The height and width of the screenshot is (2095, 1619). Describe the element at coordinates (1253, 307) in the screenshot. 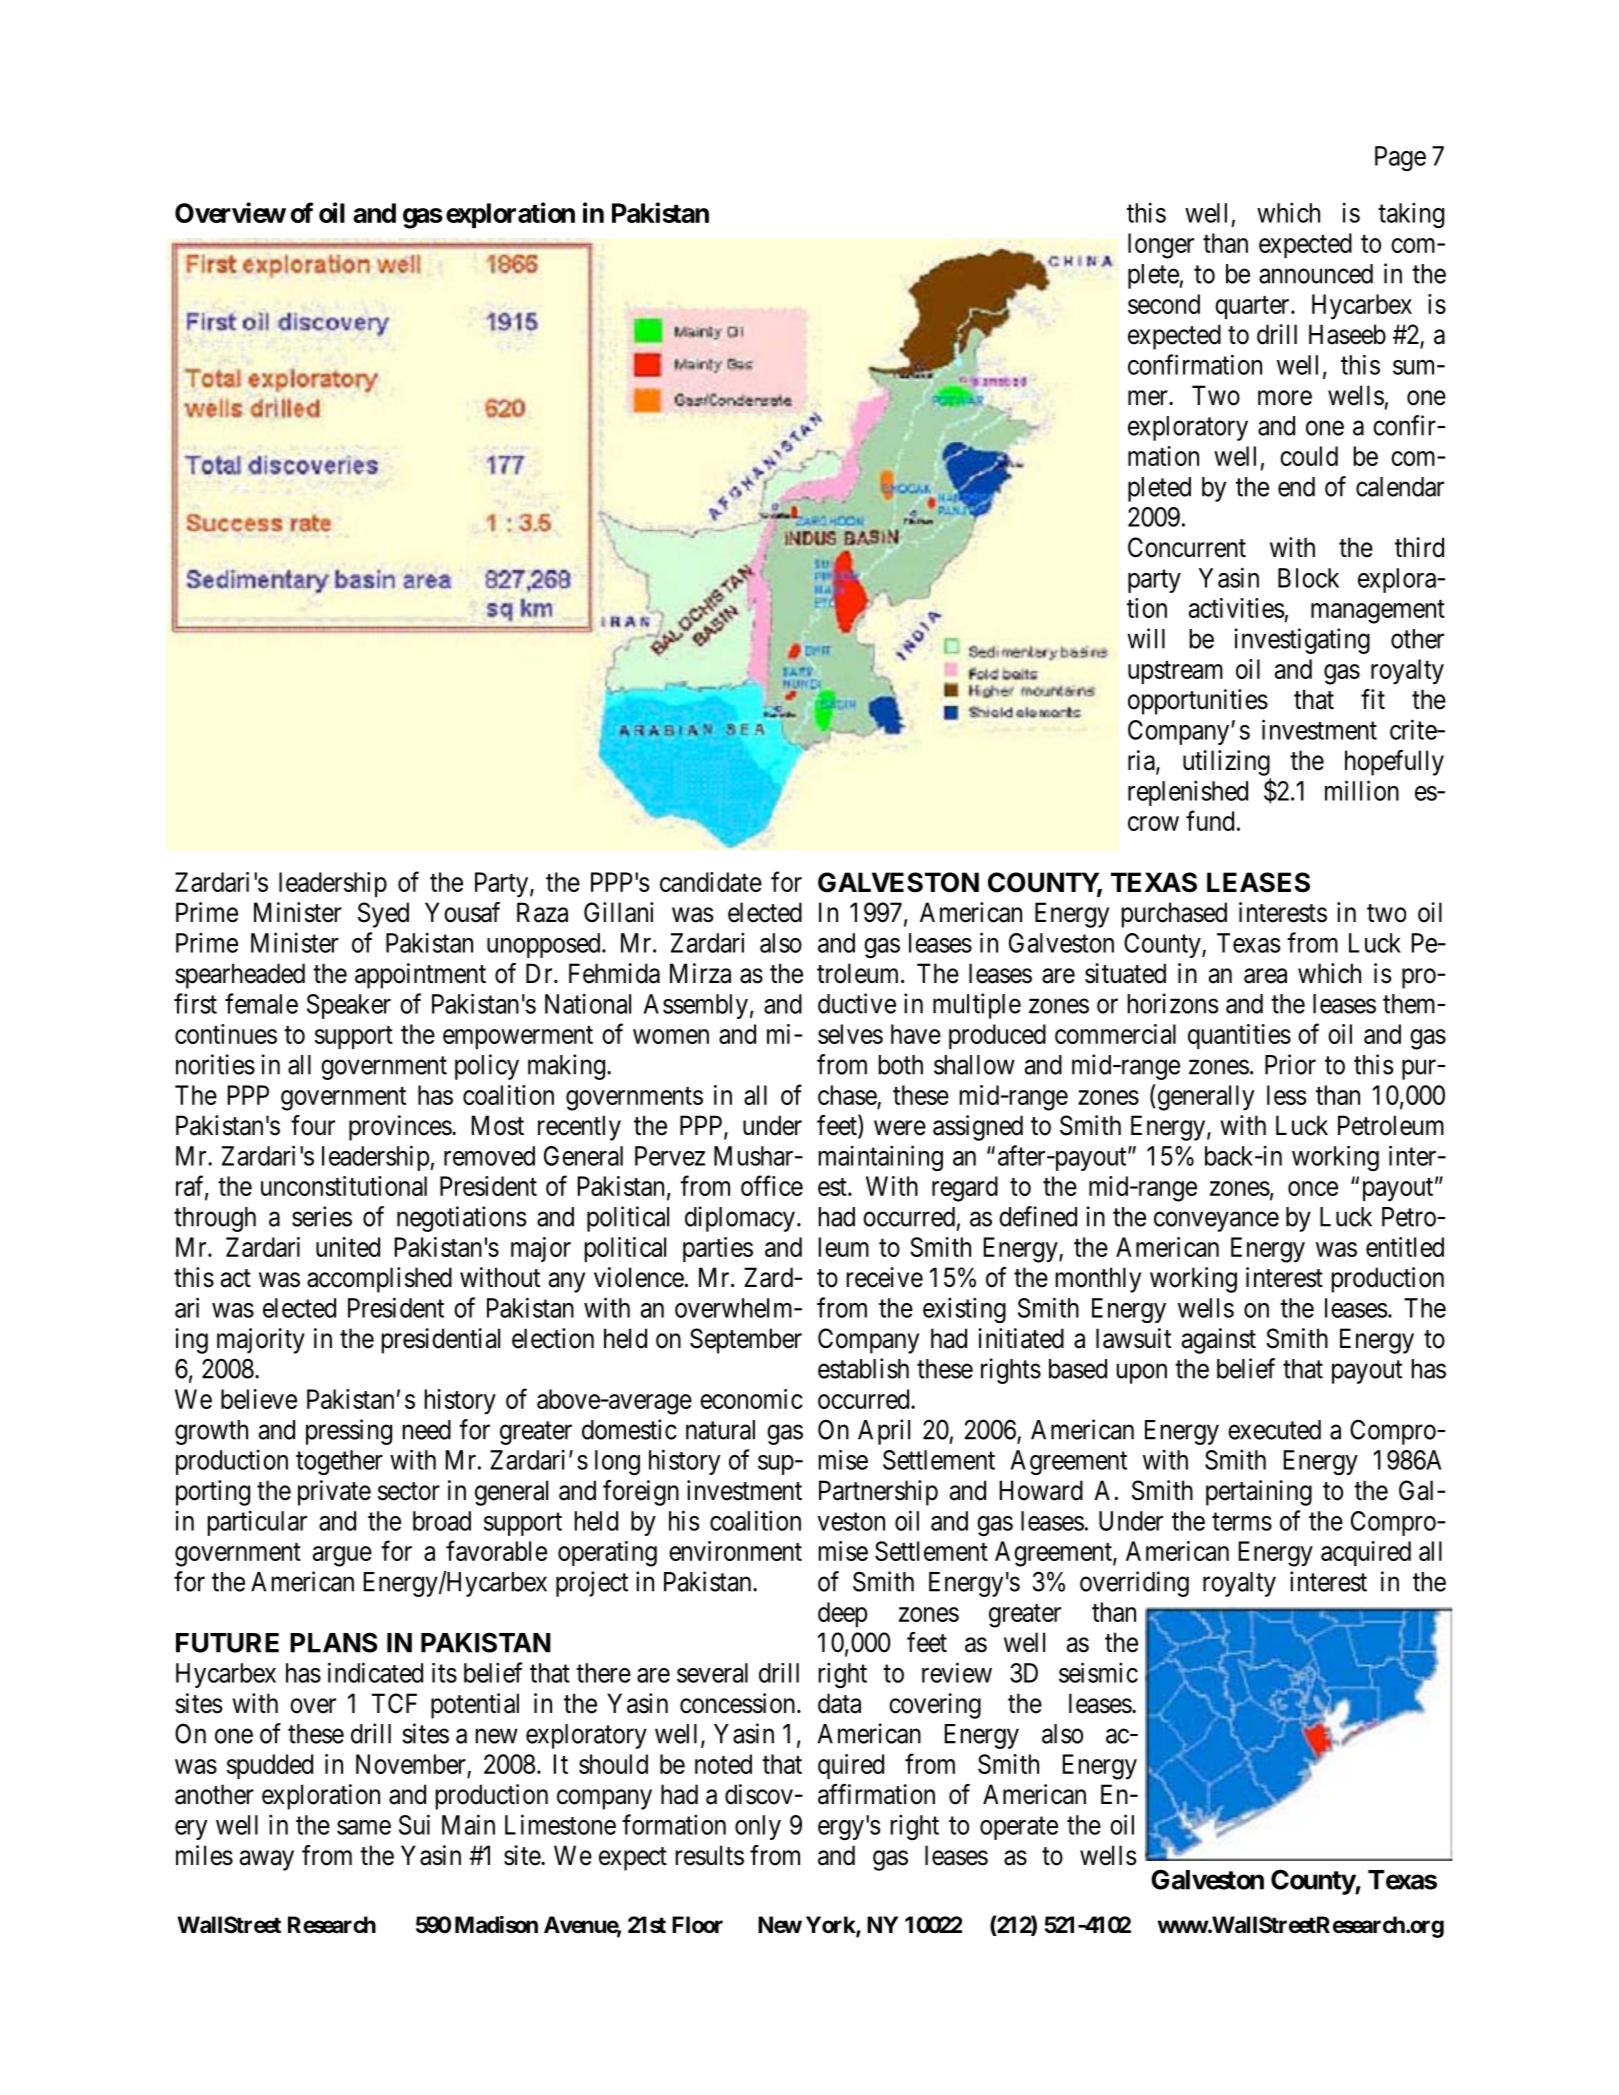

I see `quarter` at that location.
